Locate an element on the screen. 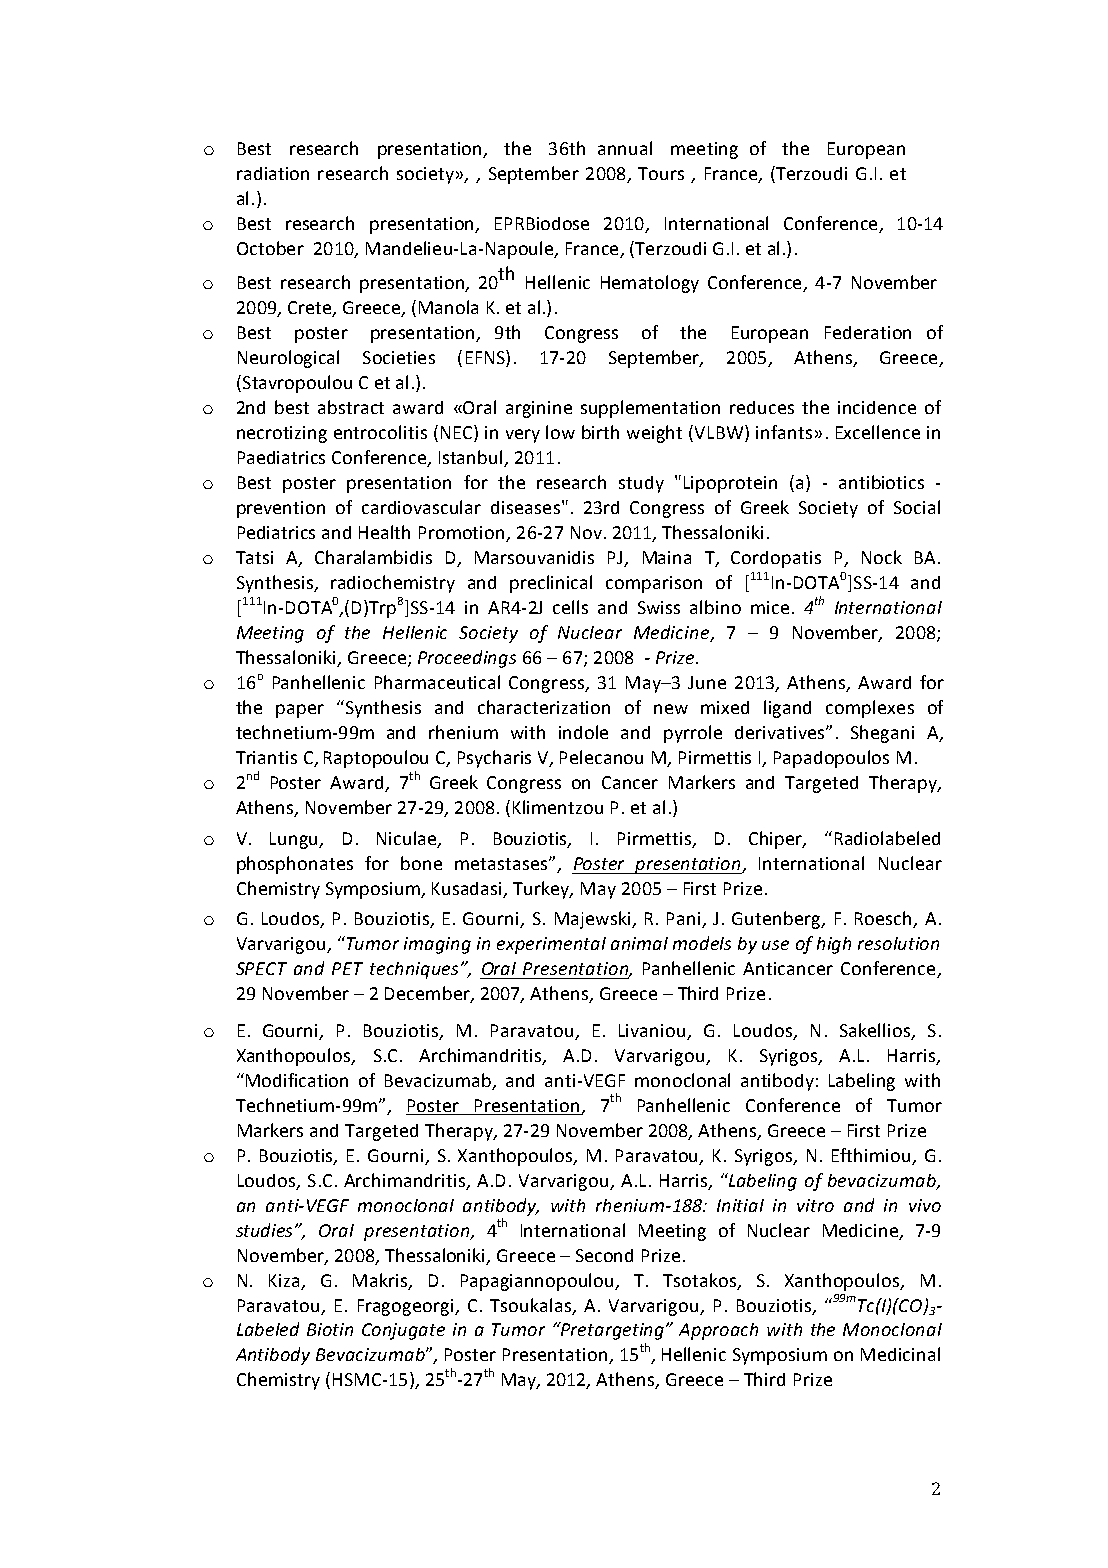 This screenshot has width=1108, height=1568. paper is located at coordinates (300, 711).
